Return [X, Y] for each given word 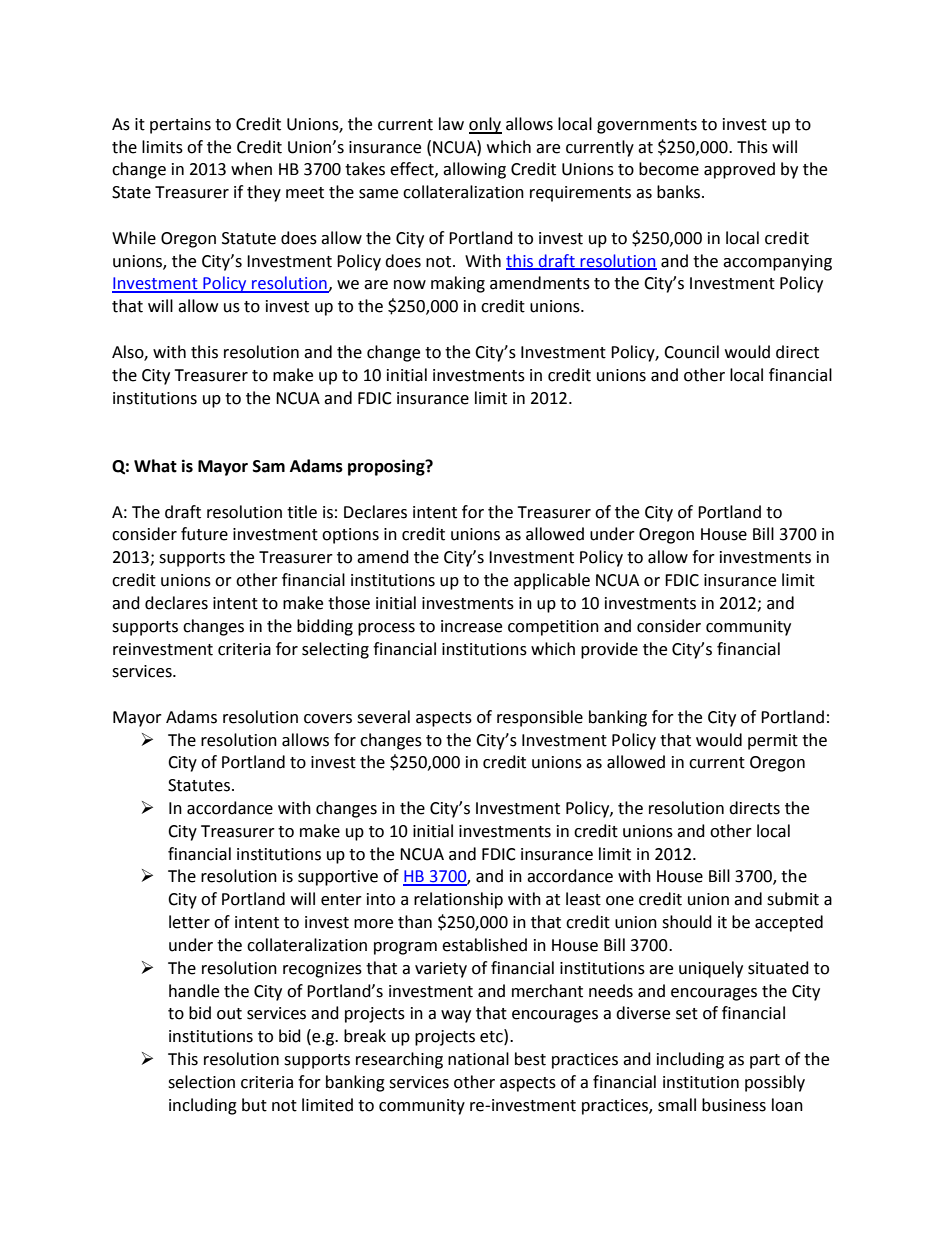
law [451, 124]
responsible [540, 718]
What [155, 466]
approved [739, 170]
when [251, 169]
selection [201, 1082]
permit [773, 742]
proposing [387, 467]
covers [328, 719]
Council [691, 352]
